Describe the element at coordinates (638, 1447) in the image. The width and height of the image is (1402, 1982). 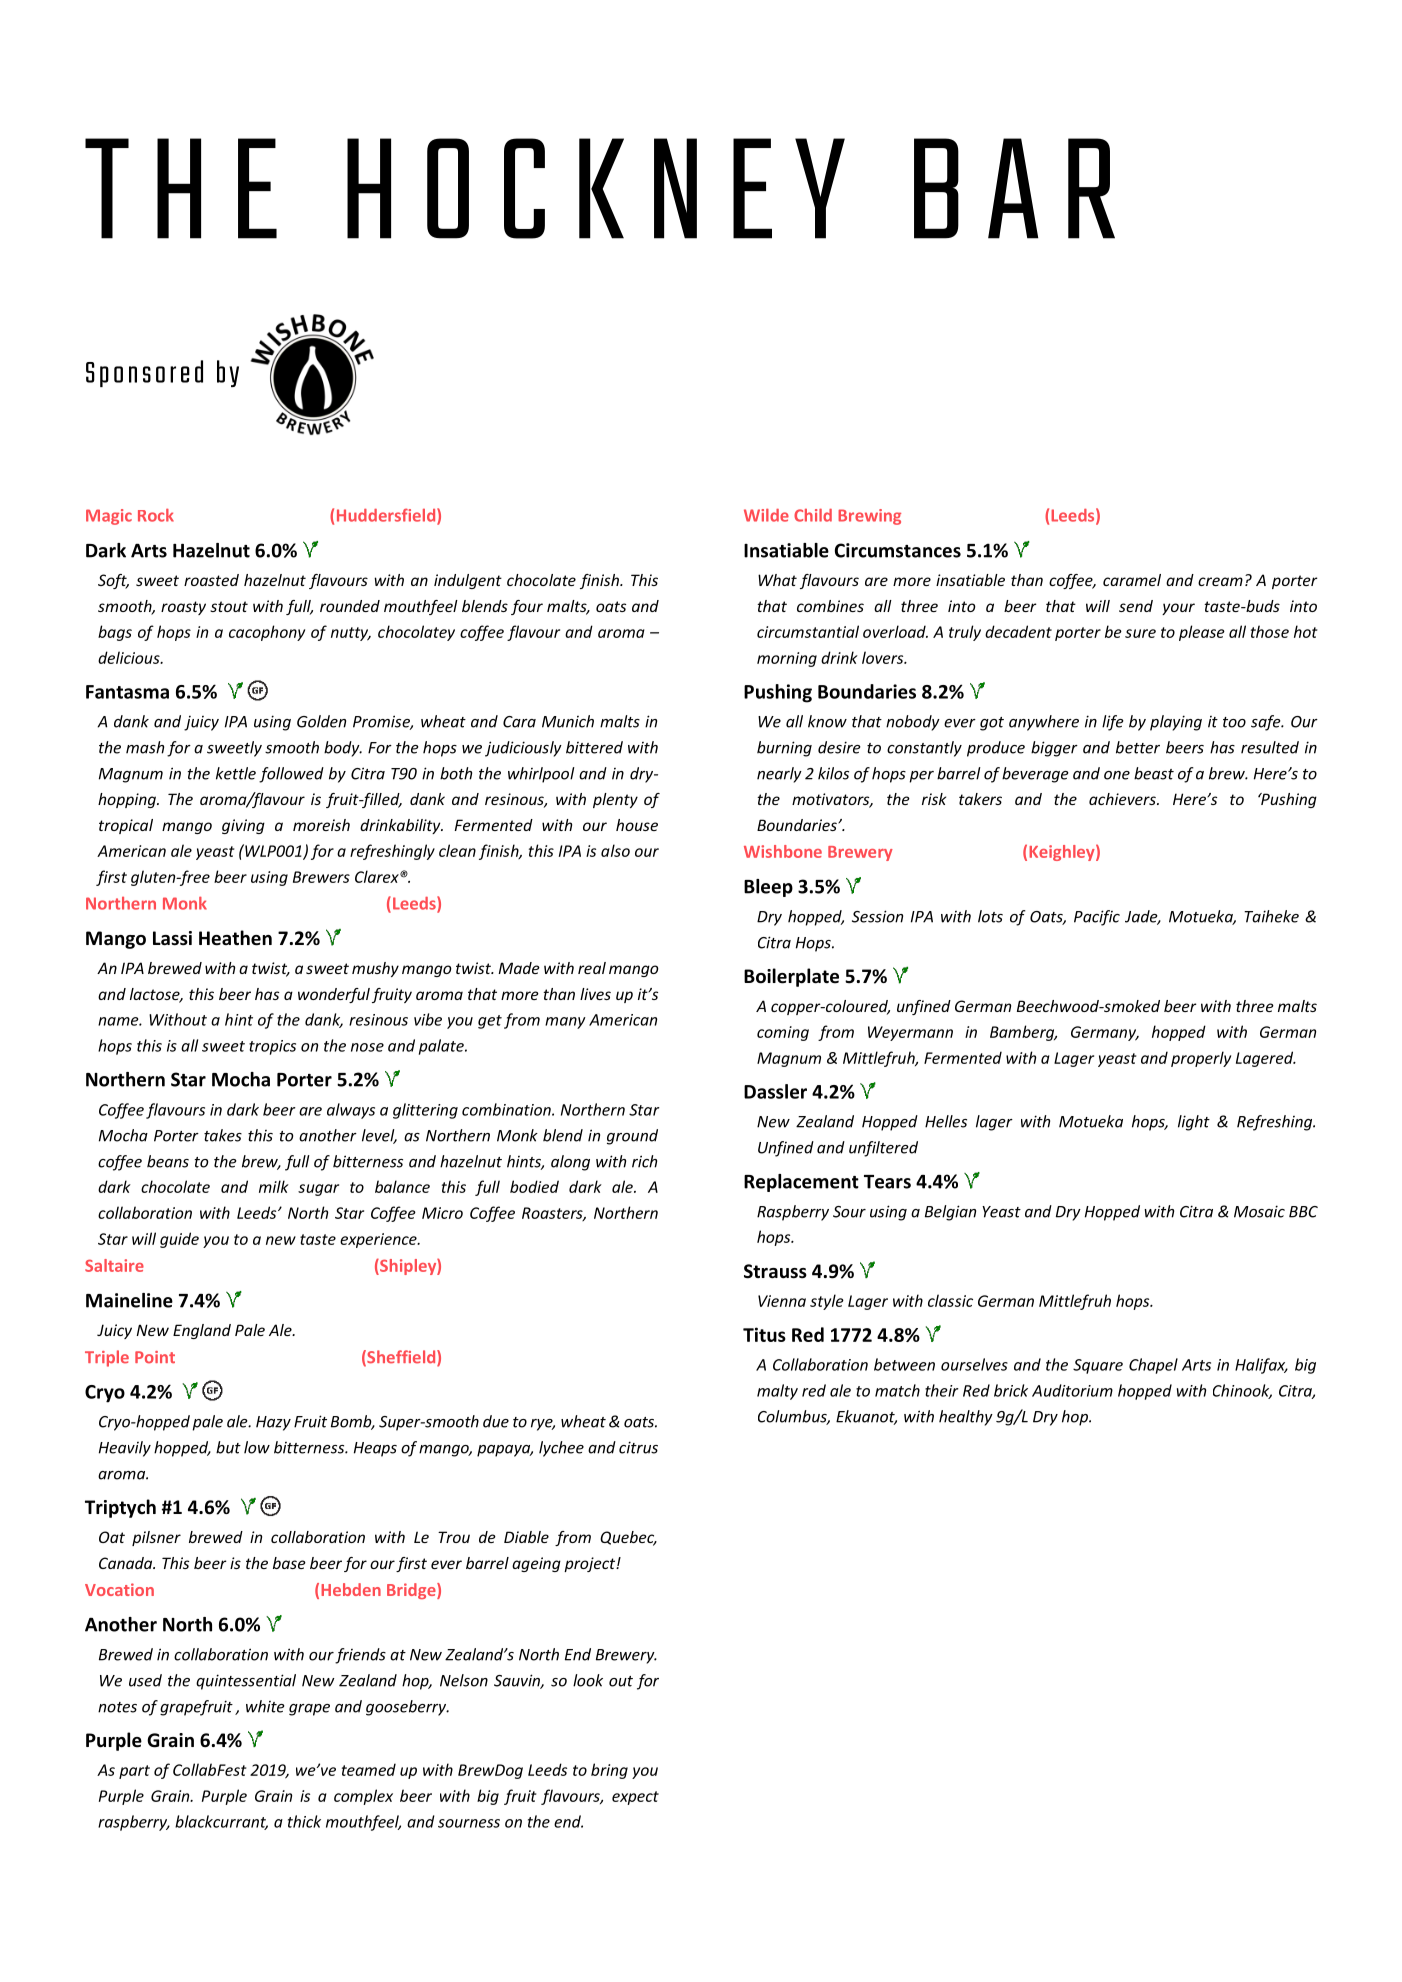
I see `citrus` at that location.
